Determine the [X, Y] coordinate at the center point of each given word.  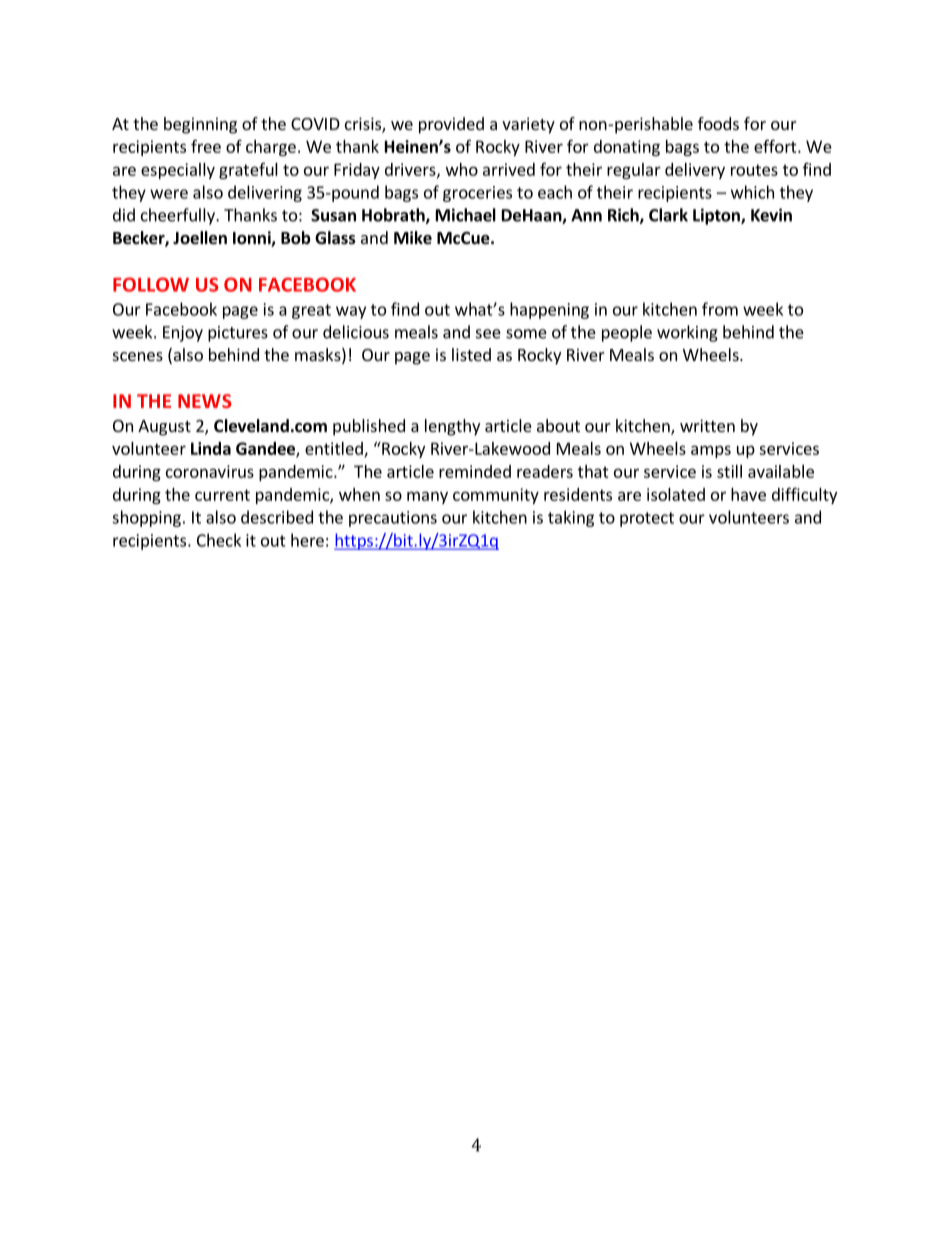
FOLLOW [151, 284]
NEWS [204, 401]
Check [219, 540]
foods [718, 123]
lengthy [452, 427]
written [707, 425]
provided [451, 125]
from [720, 309]
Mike [413, 238]
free [206, 146]
